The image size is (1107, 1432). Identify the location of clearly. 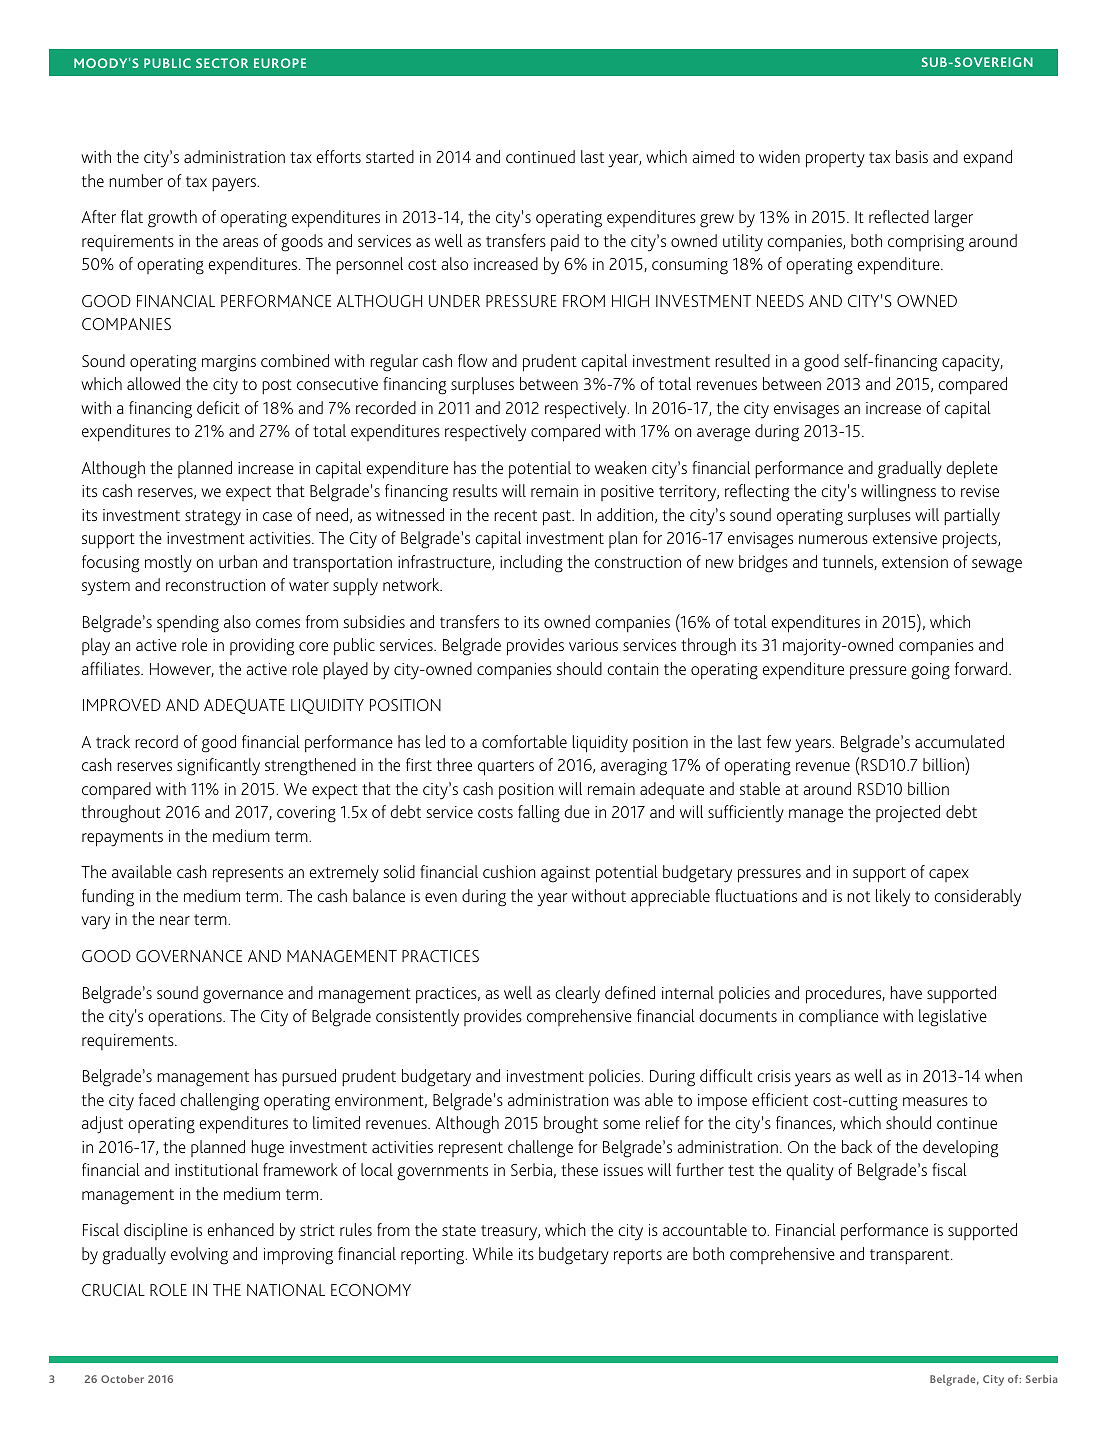
(577, 995).
